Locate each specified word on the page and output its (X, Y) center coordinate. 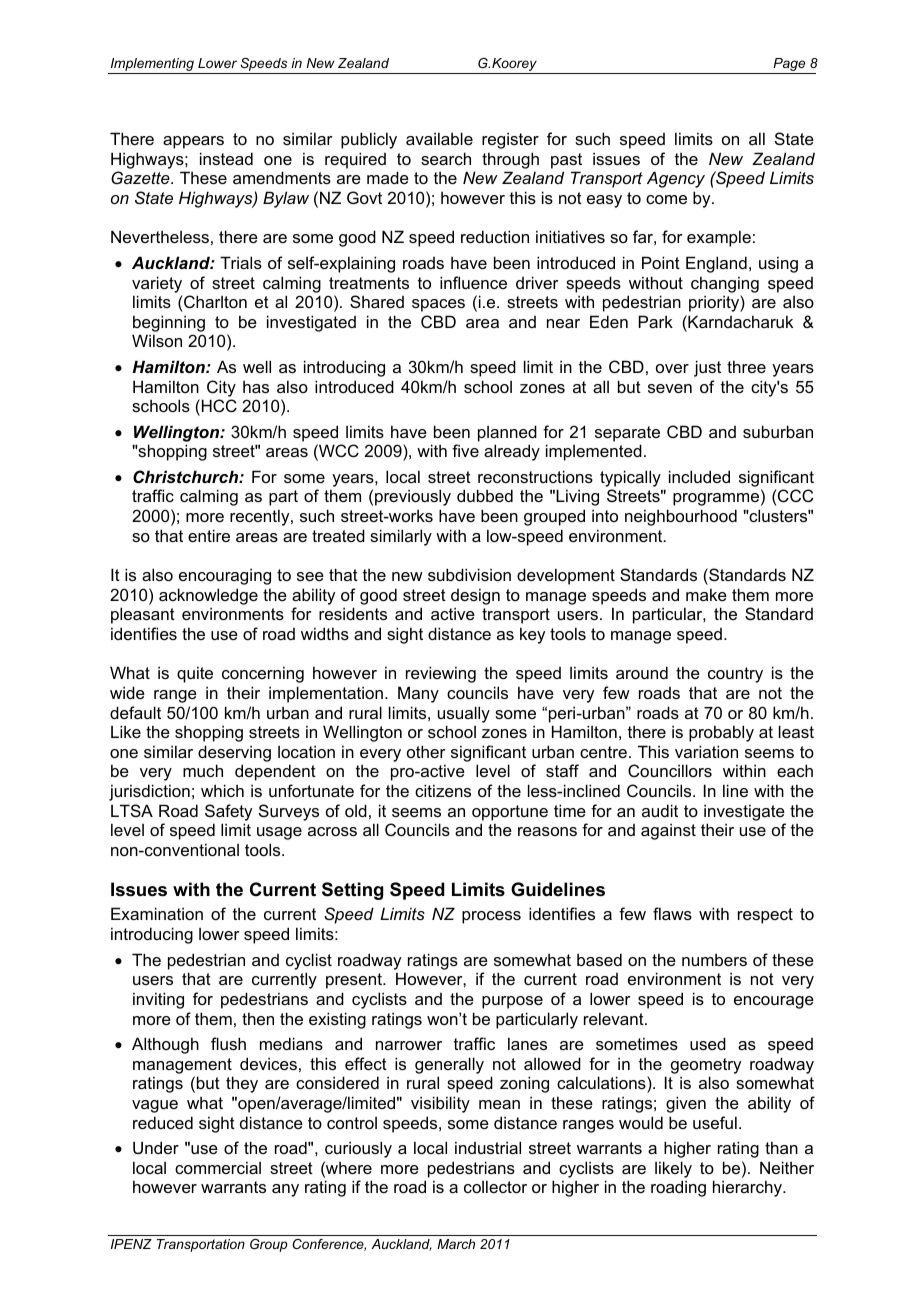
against (668, 831)
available (439, 138)
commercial (218, 1167)
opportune (510, 813)
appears (193, 142)
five (465, 450)
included (699, 476)
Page (789, 66)
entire (209, 535)
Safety (228, 812)
